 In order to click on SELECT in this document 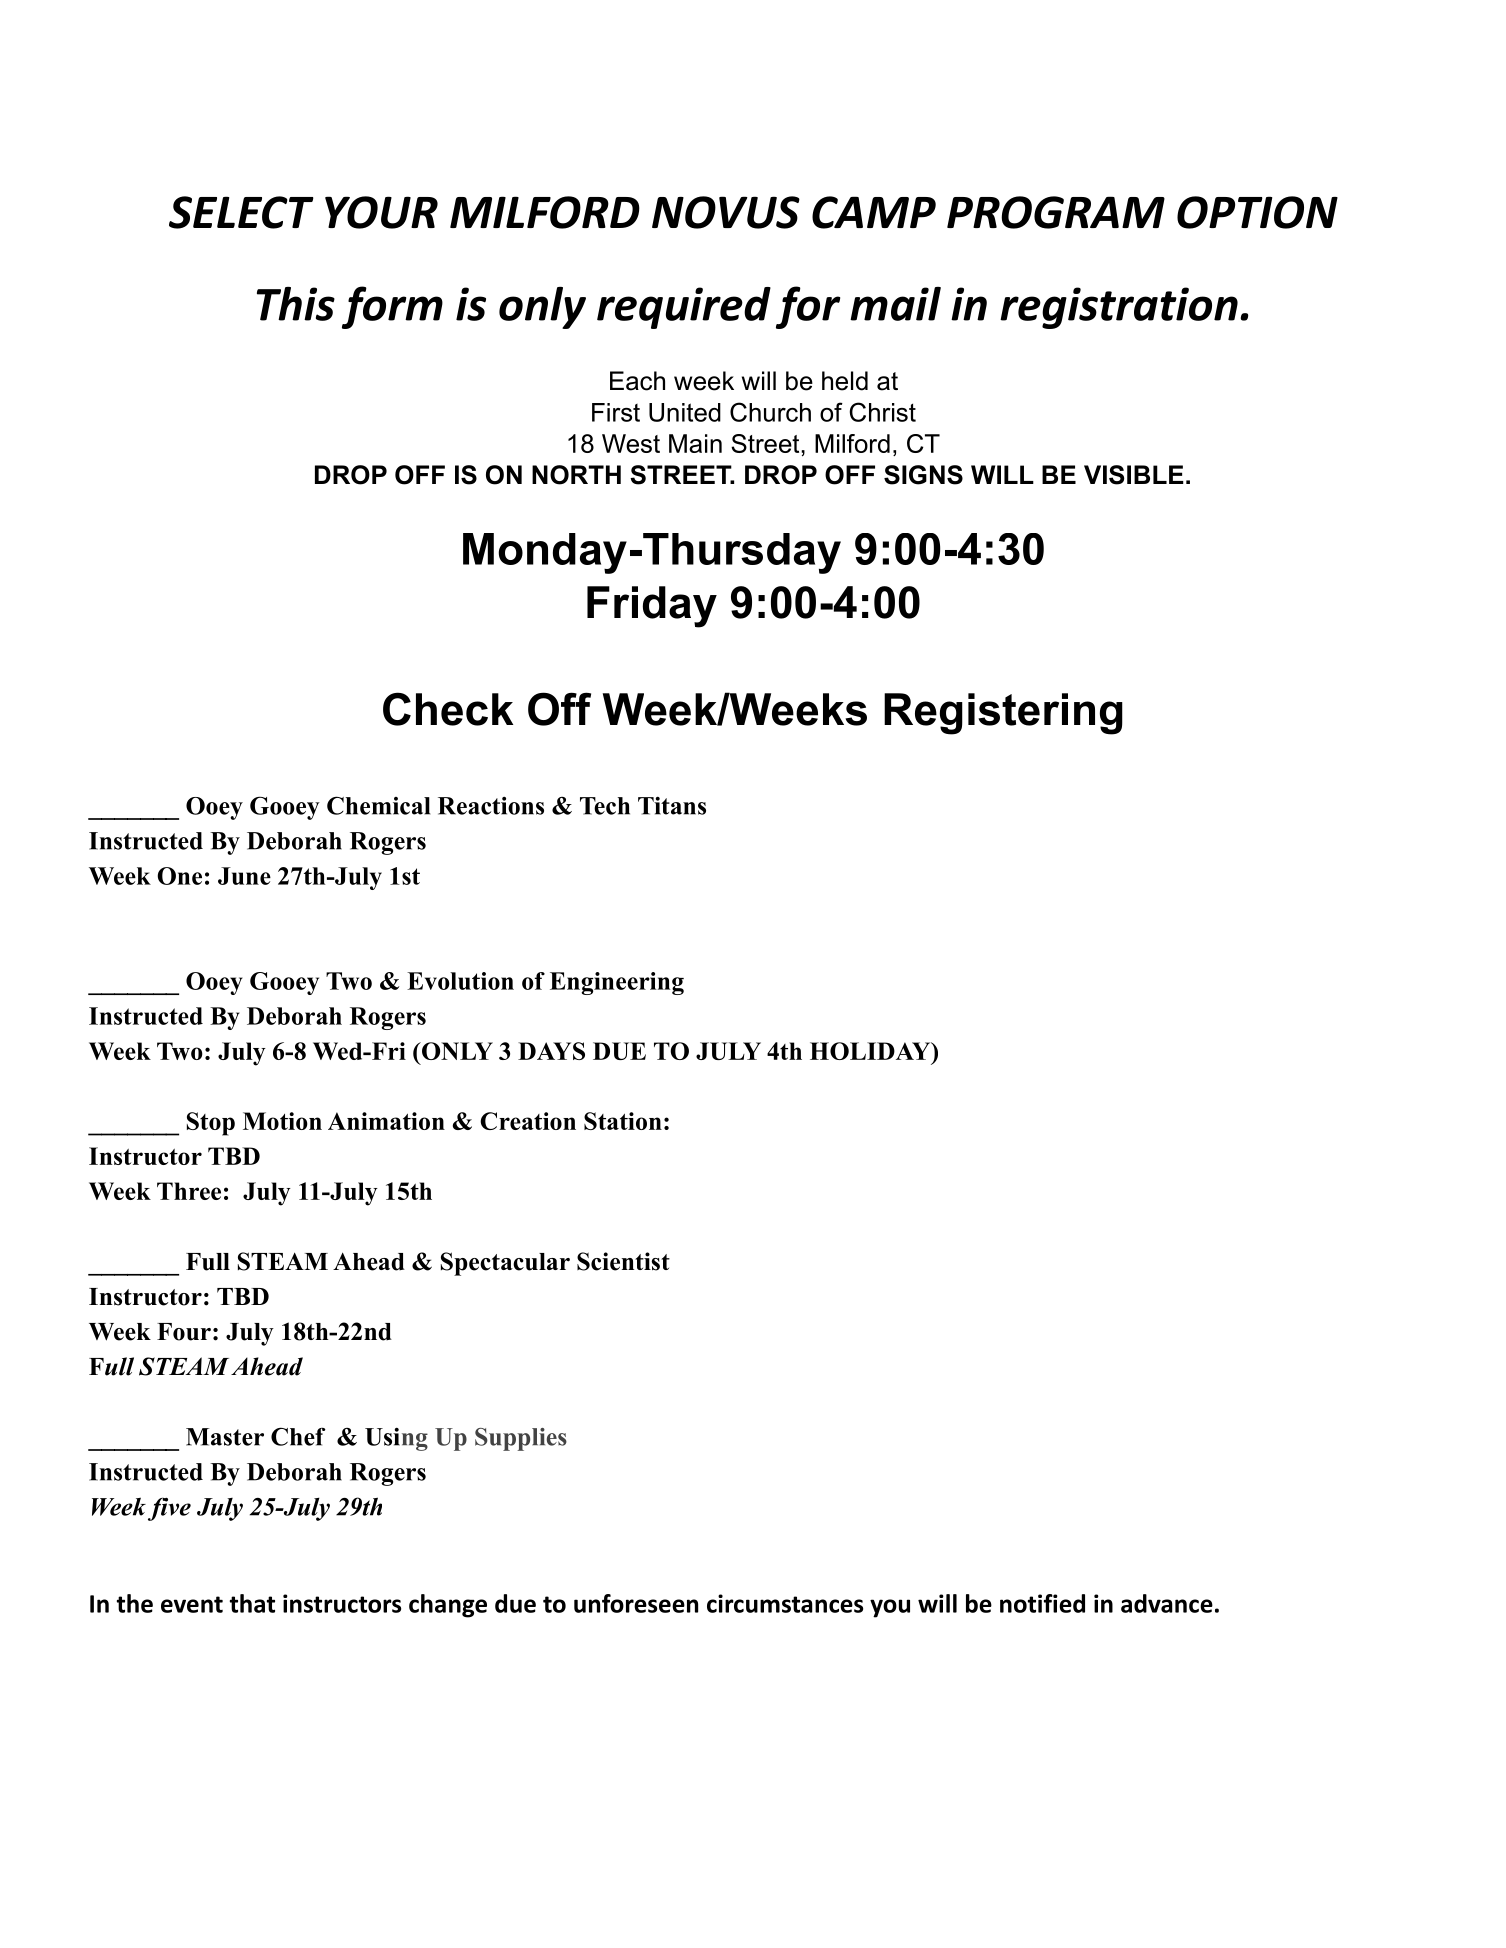, I will do `click(241, 212)`.
